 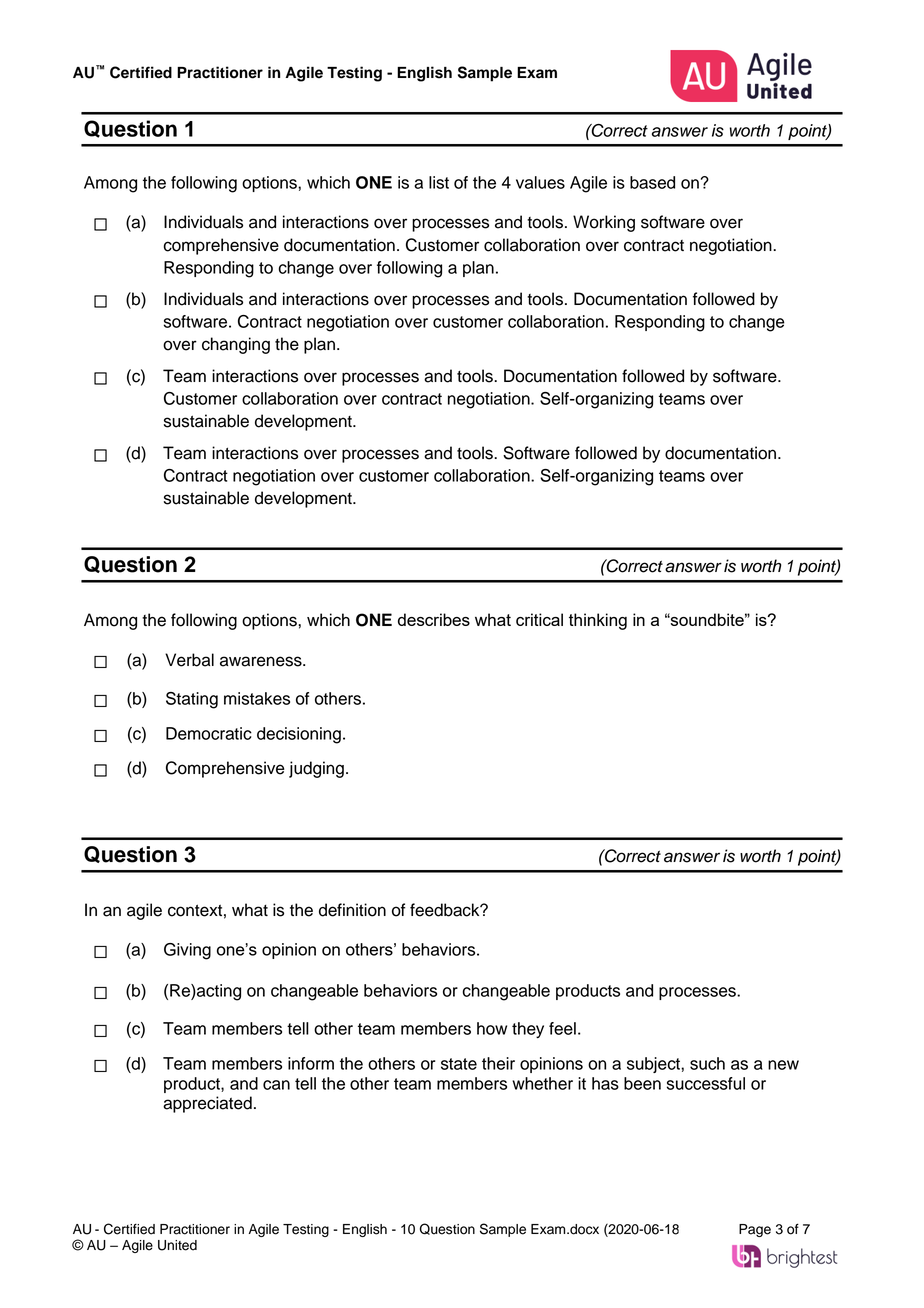 What do you see at coordinates (562, 1028) in the screenshot?
I see `feel` at bounding box center [562, 1028].
